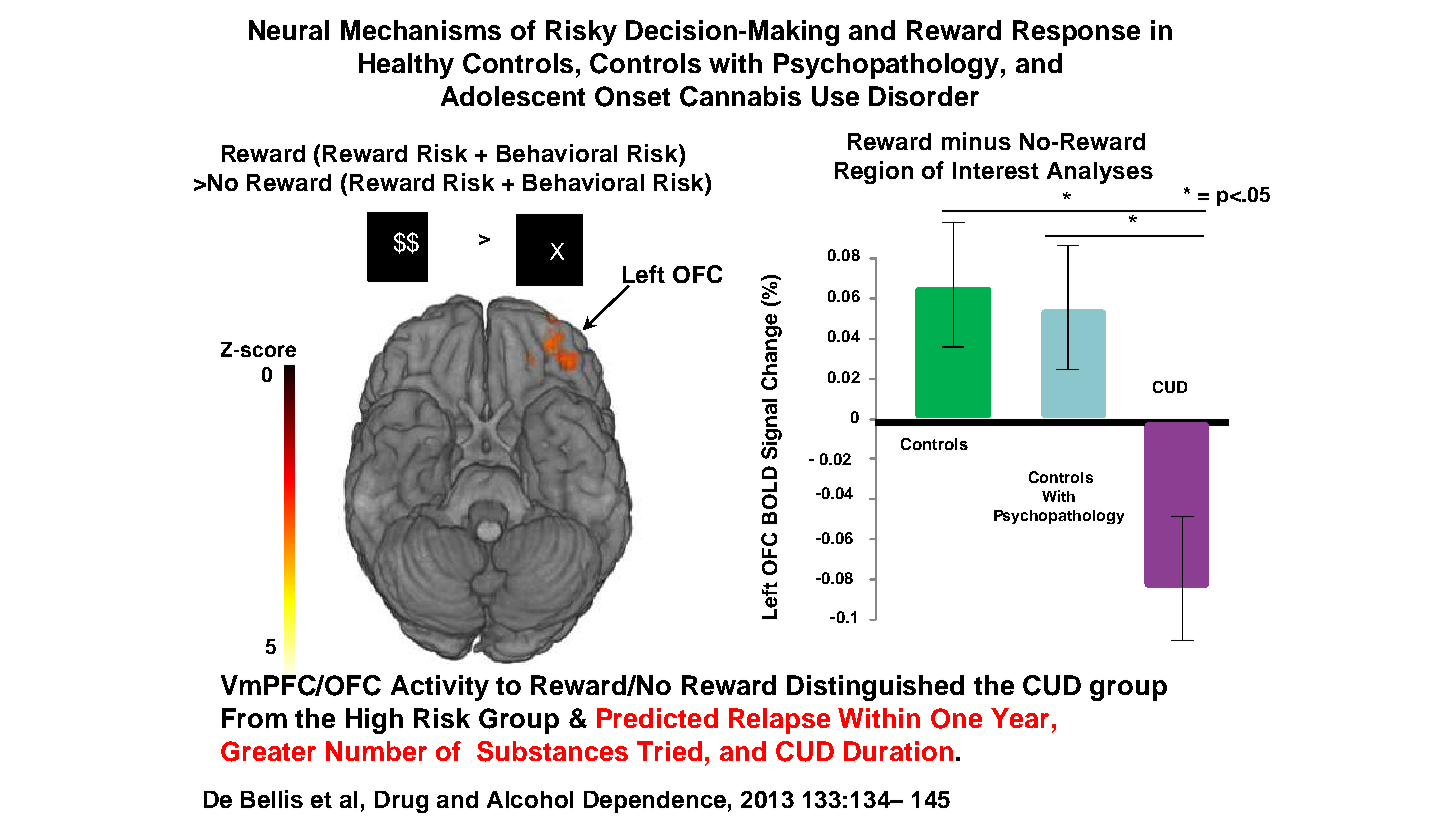  Describe the element at coordinates (440, 688) in the document. I see `Activity` at that location.
